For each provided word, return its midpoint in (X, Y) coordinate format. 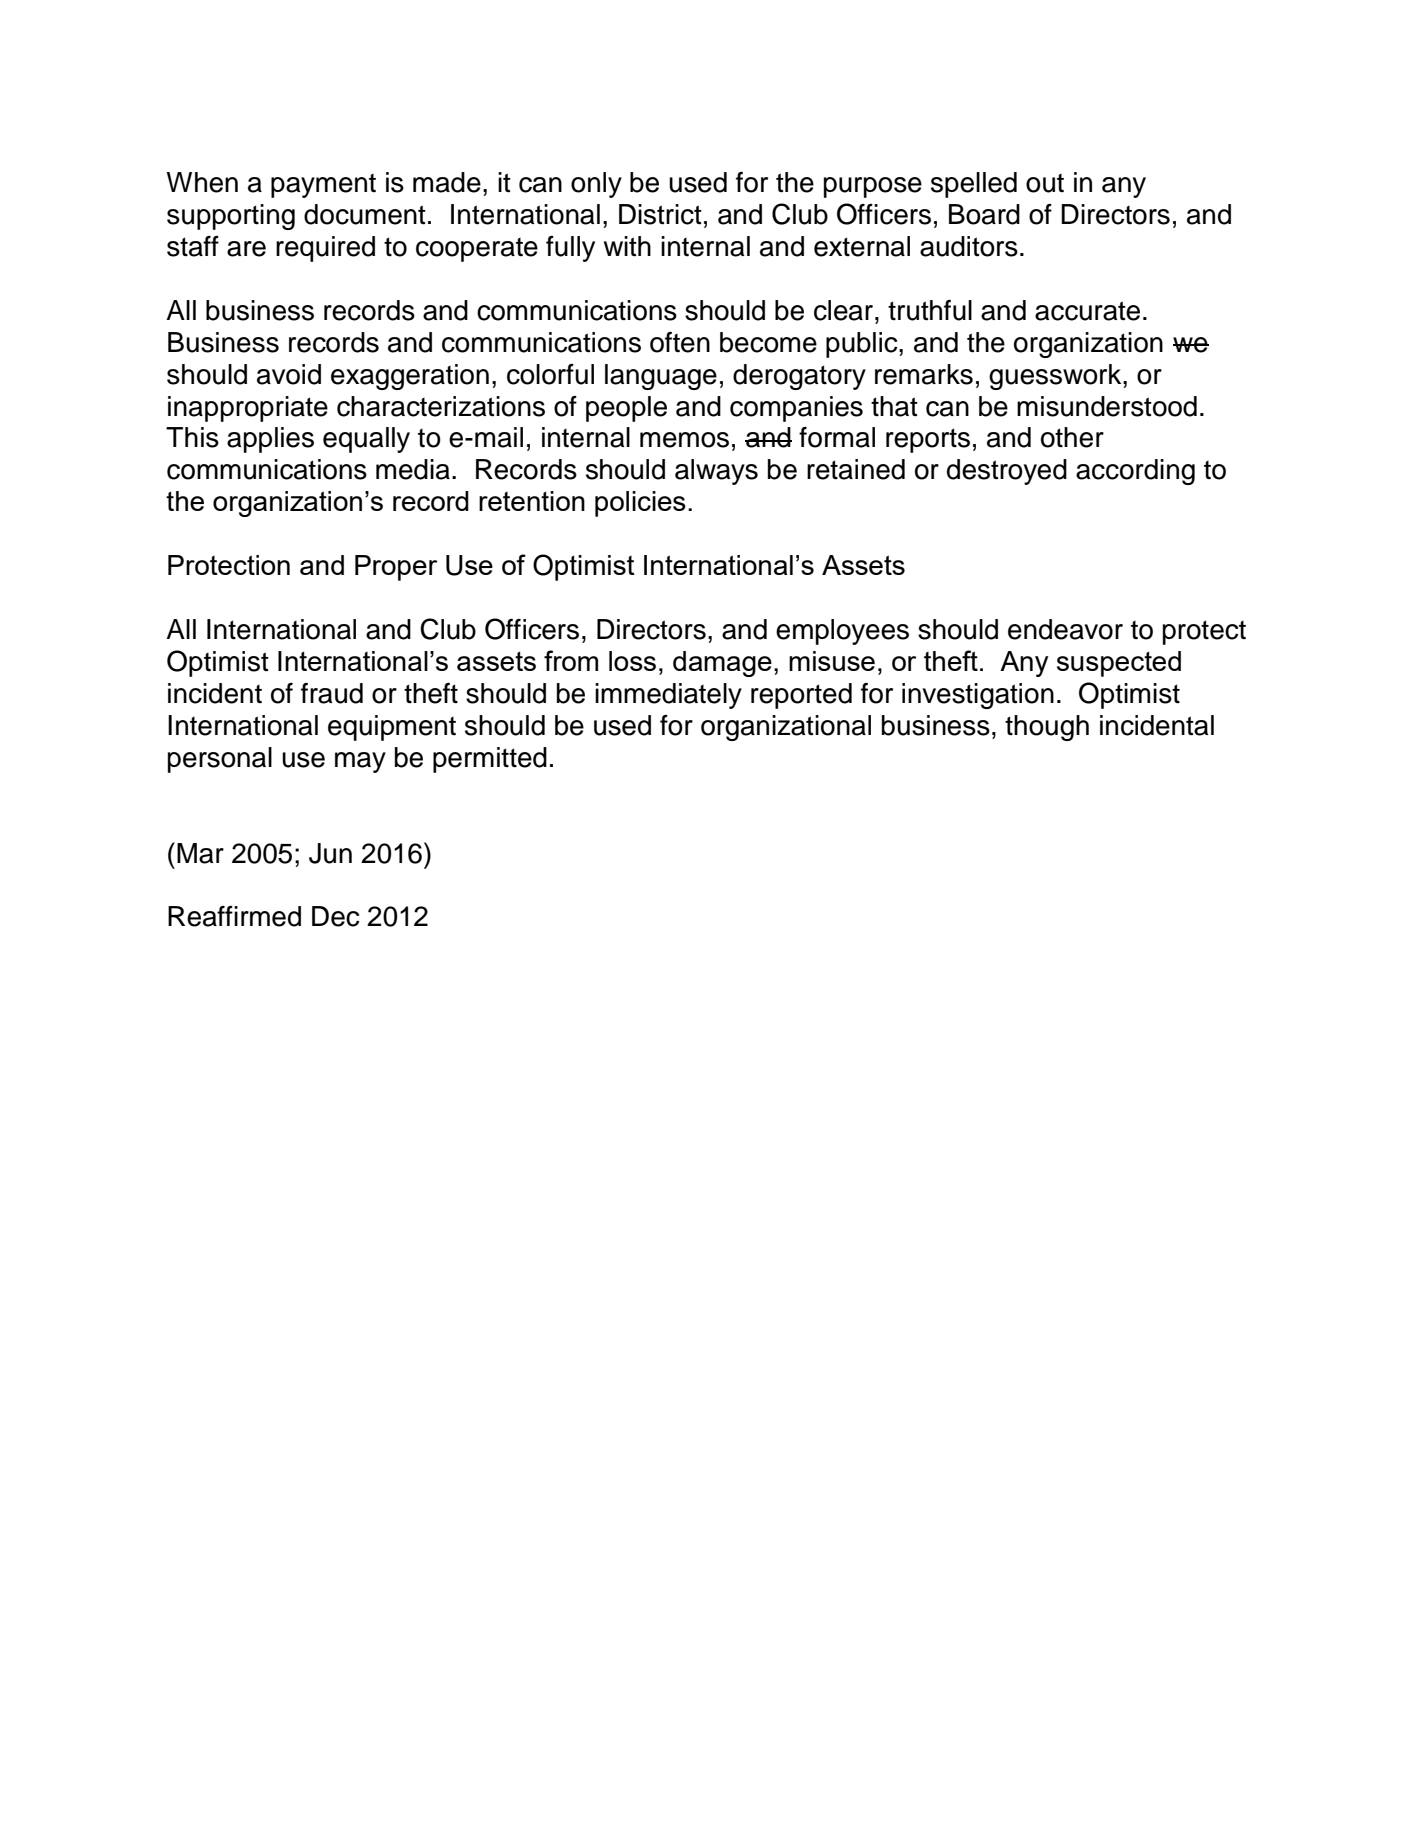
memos (684, 440)
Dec (335, 916)
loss (632, 661)
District (660, 214)
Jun (330, 853)
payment (323, 186)
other (1072, 437)
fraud (332, 693)
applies (270, 440)
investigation (978, 696)
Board (984, 214)
